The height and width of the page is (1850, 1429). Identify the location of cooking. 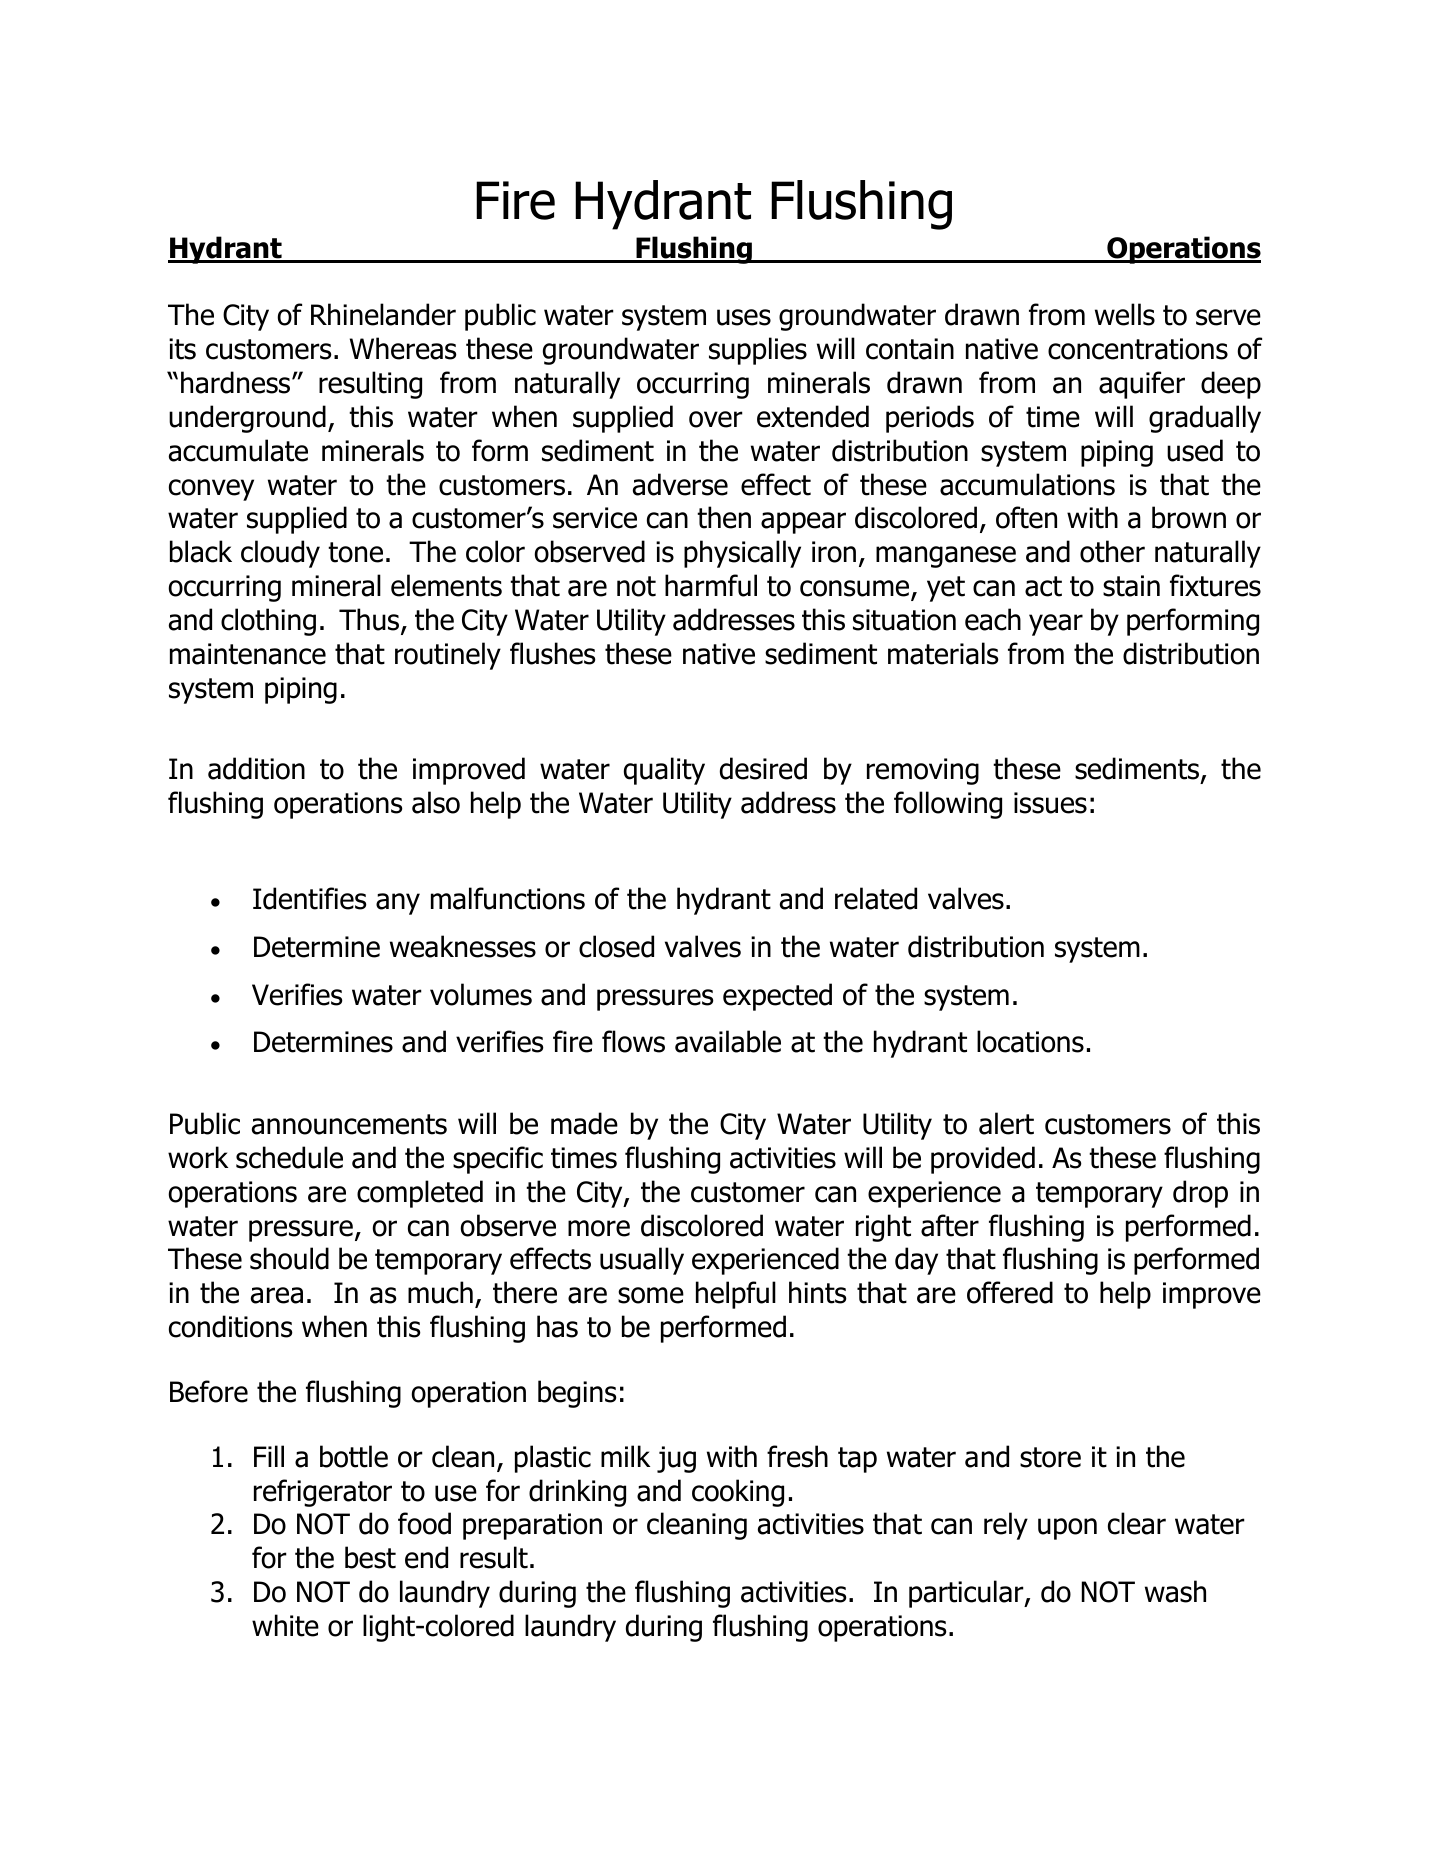
(738, 1493).
